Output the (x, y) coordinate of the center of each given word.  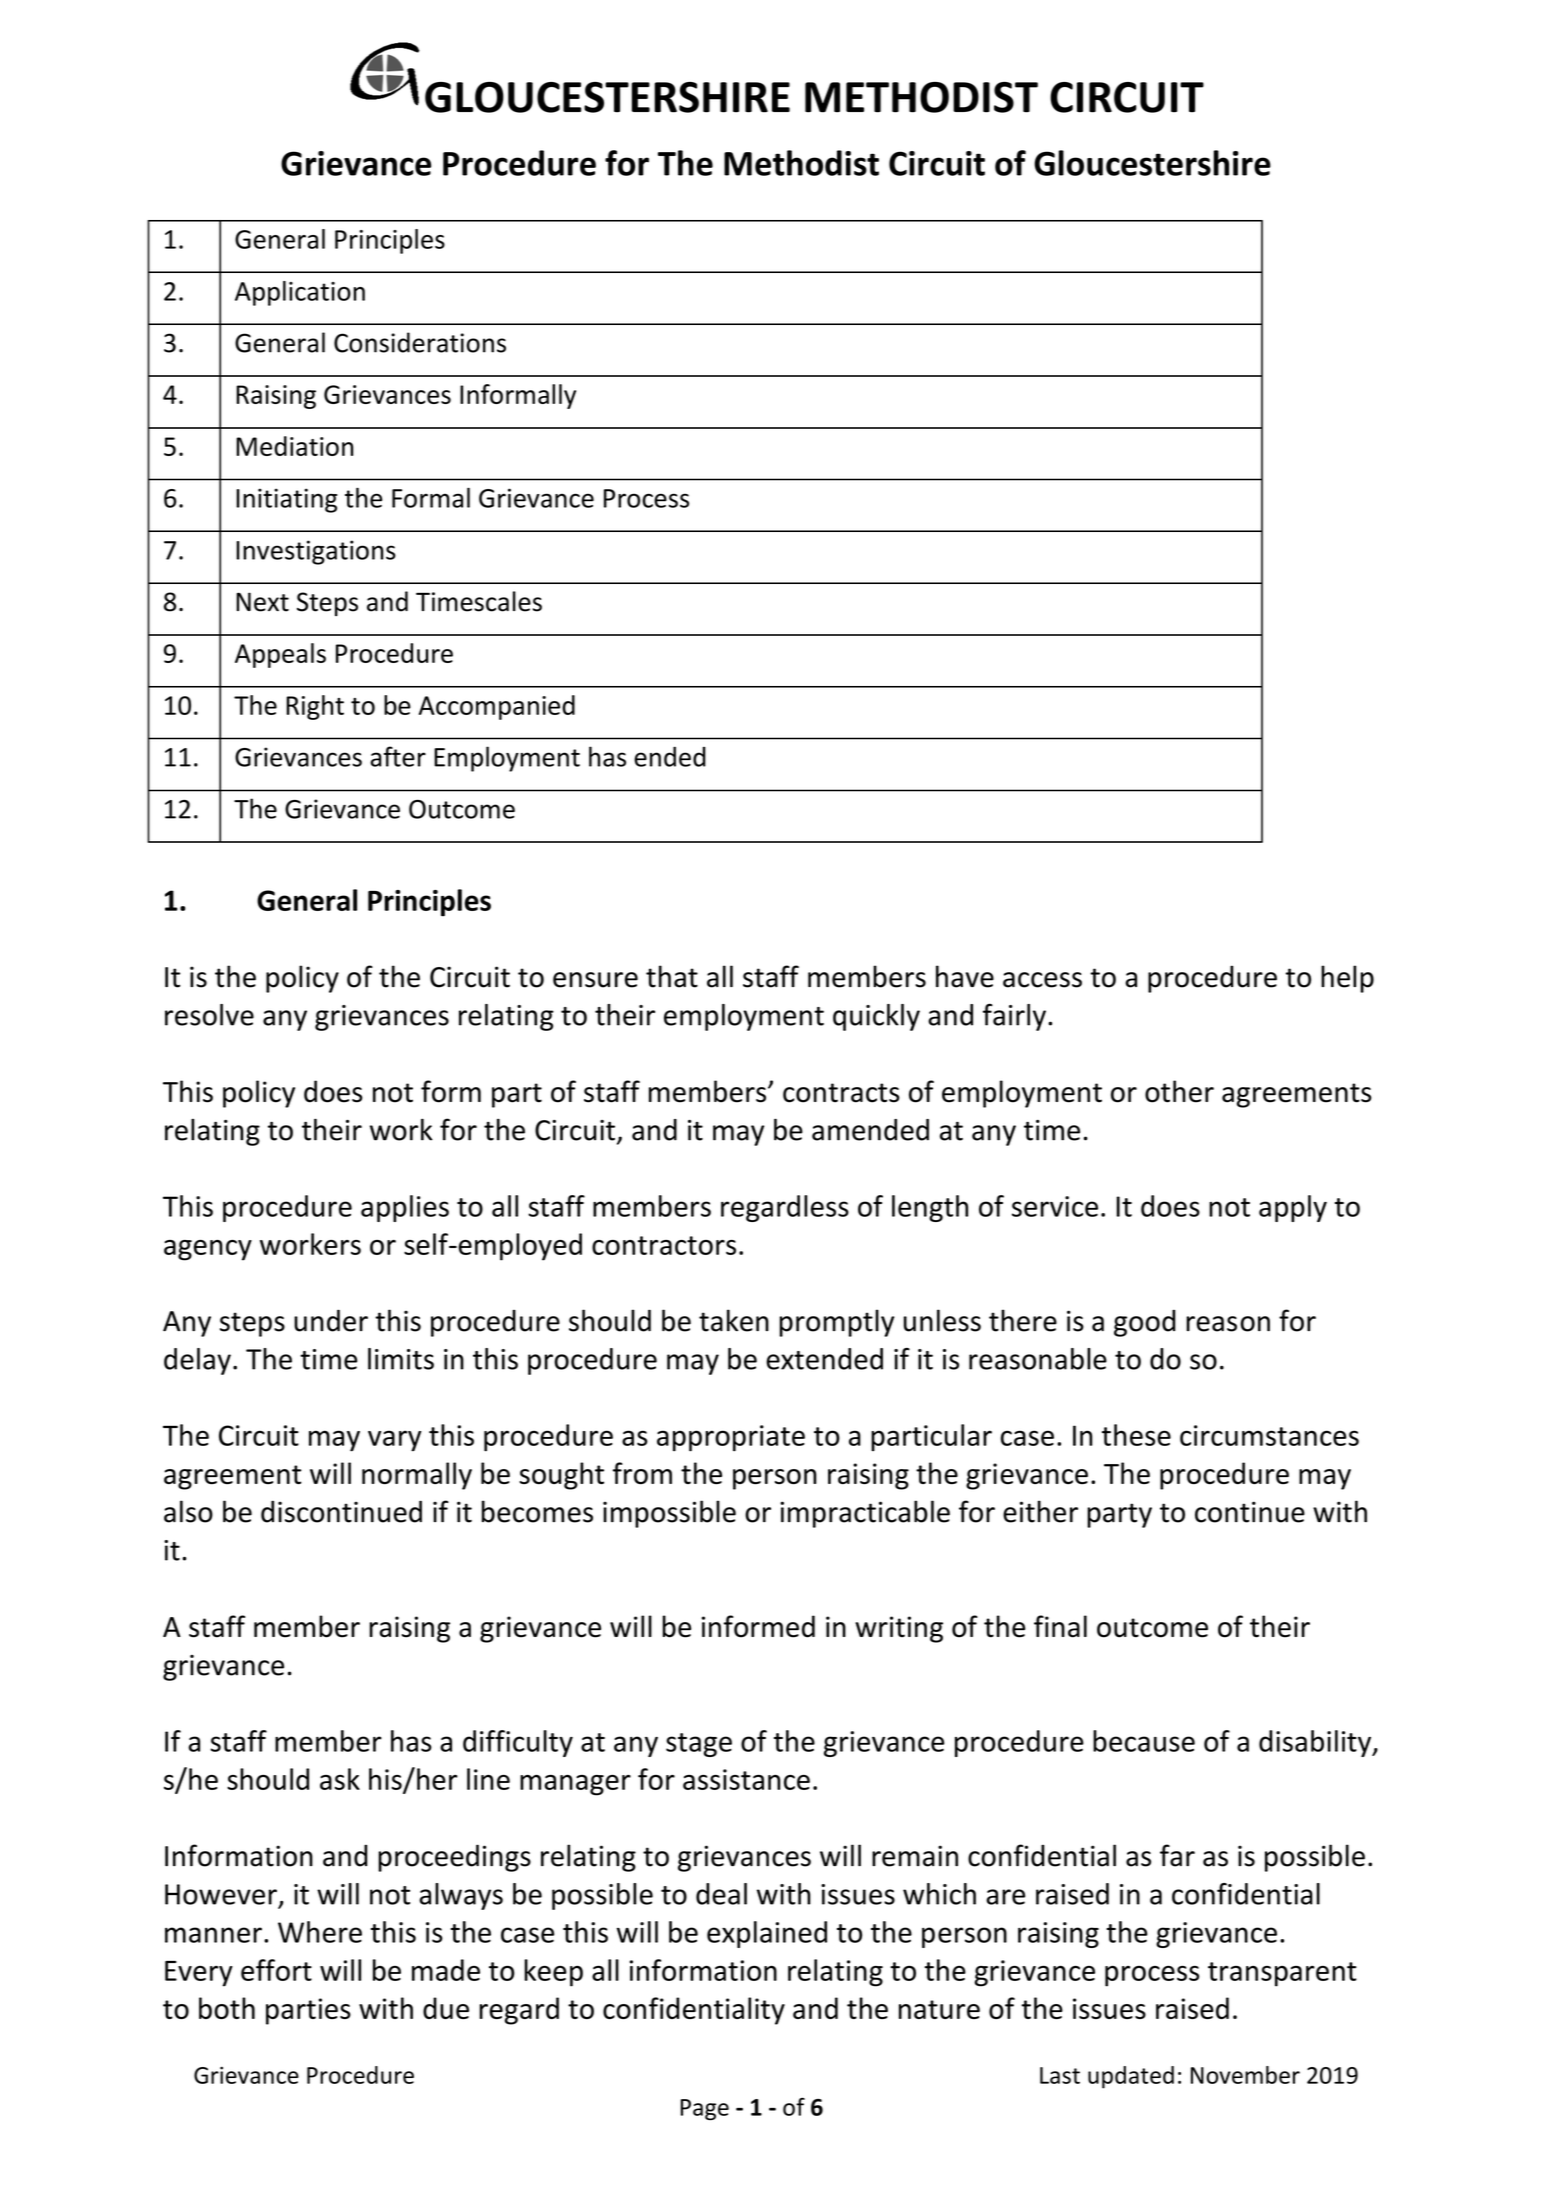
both (227, 2008)
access (1042, 980)
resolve (209, 1015)
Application (300, 293)
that (672, 976)
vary (394, 1440)
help (1347, 979)
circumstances (1269, 1435)
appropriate (731, 1438)
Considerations (420, 342)
